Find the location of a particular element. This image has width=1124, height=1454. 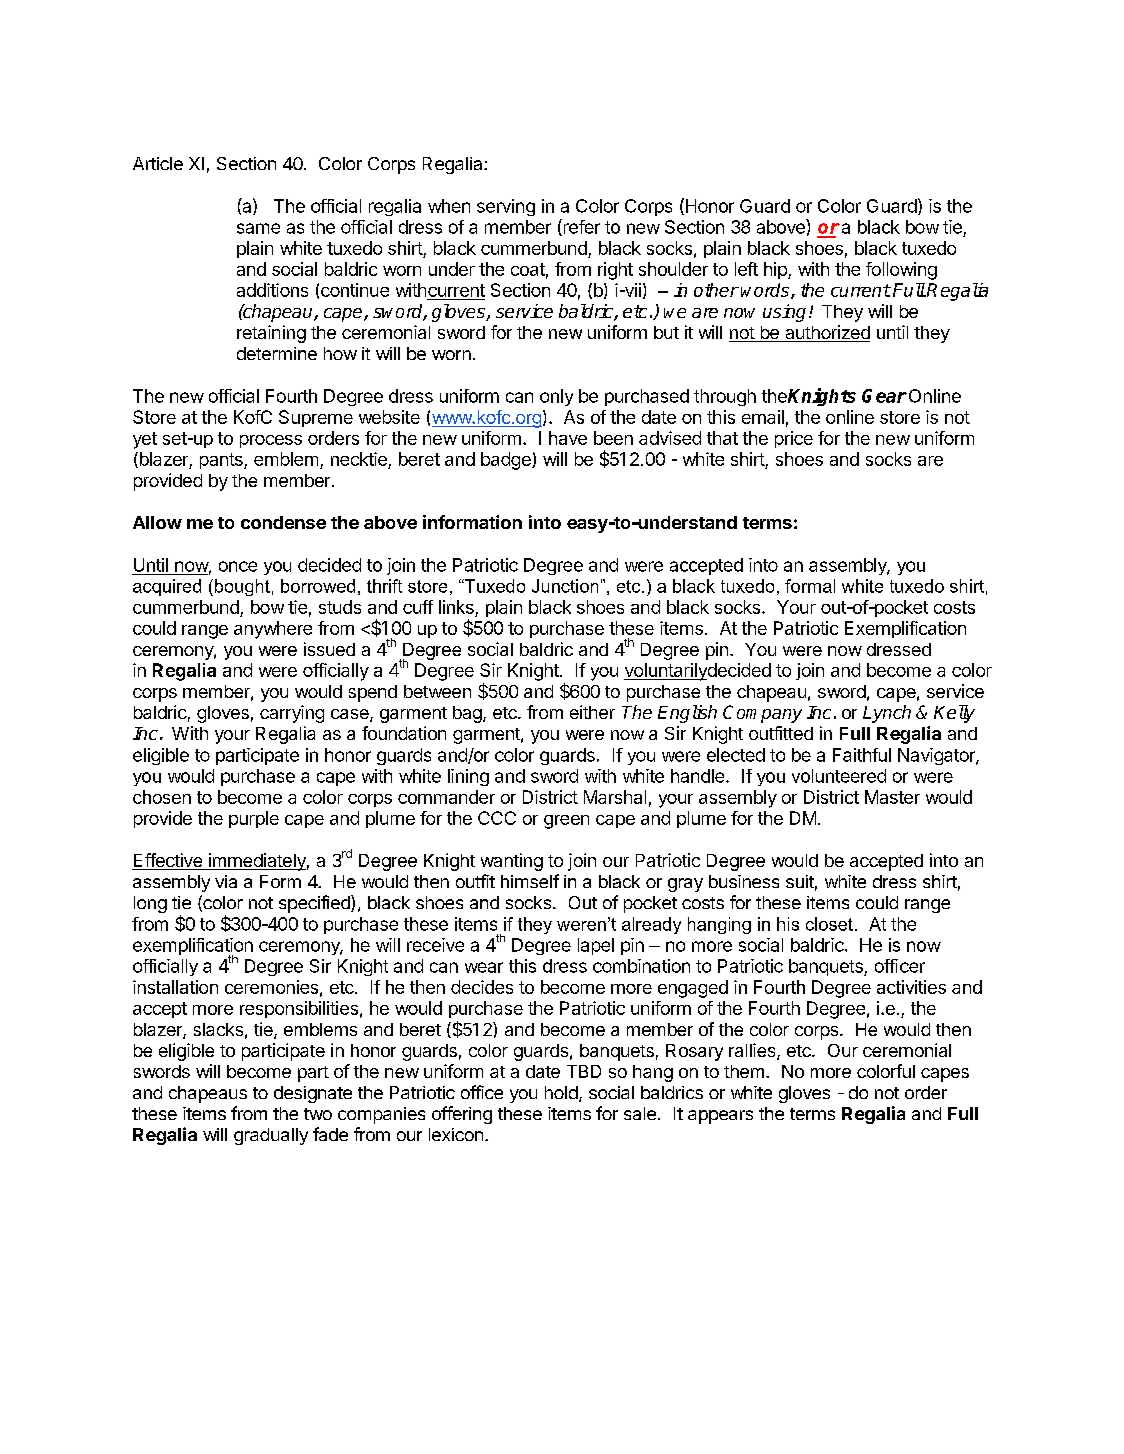

following is located at coordinates (901, 271).
